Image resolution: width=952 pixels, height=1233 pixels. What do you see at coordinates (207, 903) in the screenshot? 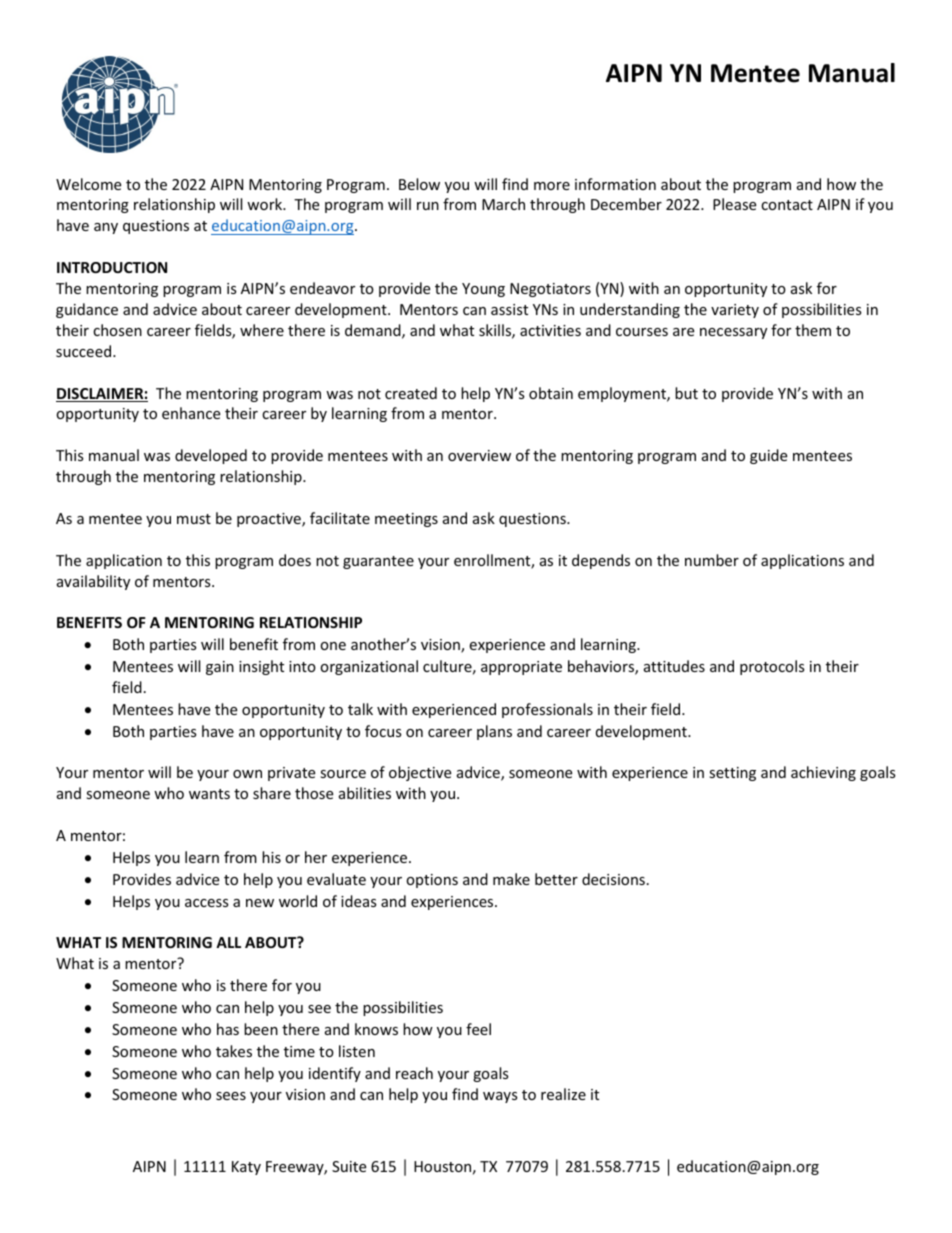
I see `access` at bounding box center [207, 903].
